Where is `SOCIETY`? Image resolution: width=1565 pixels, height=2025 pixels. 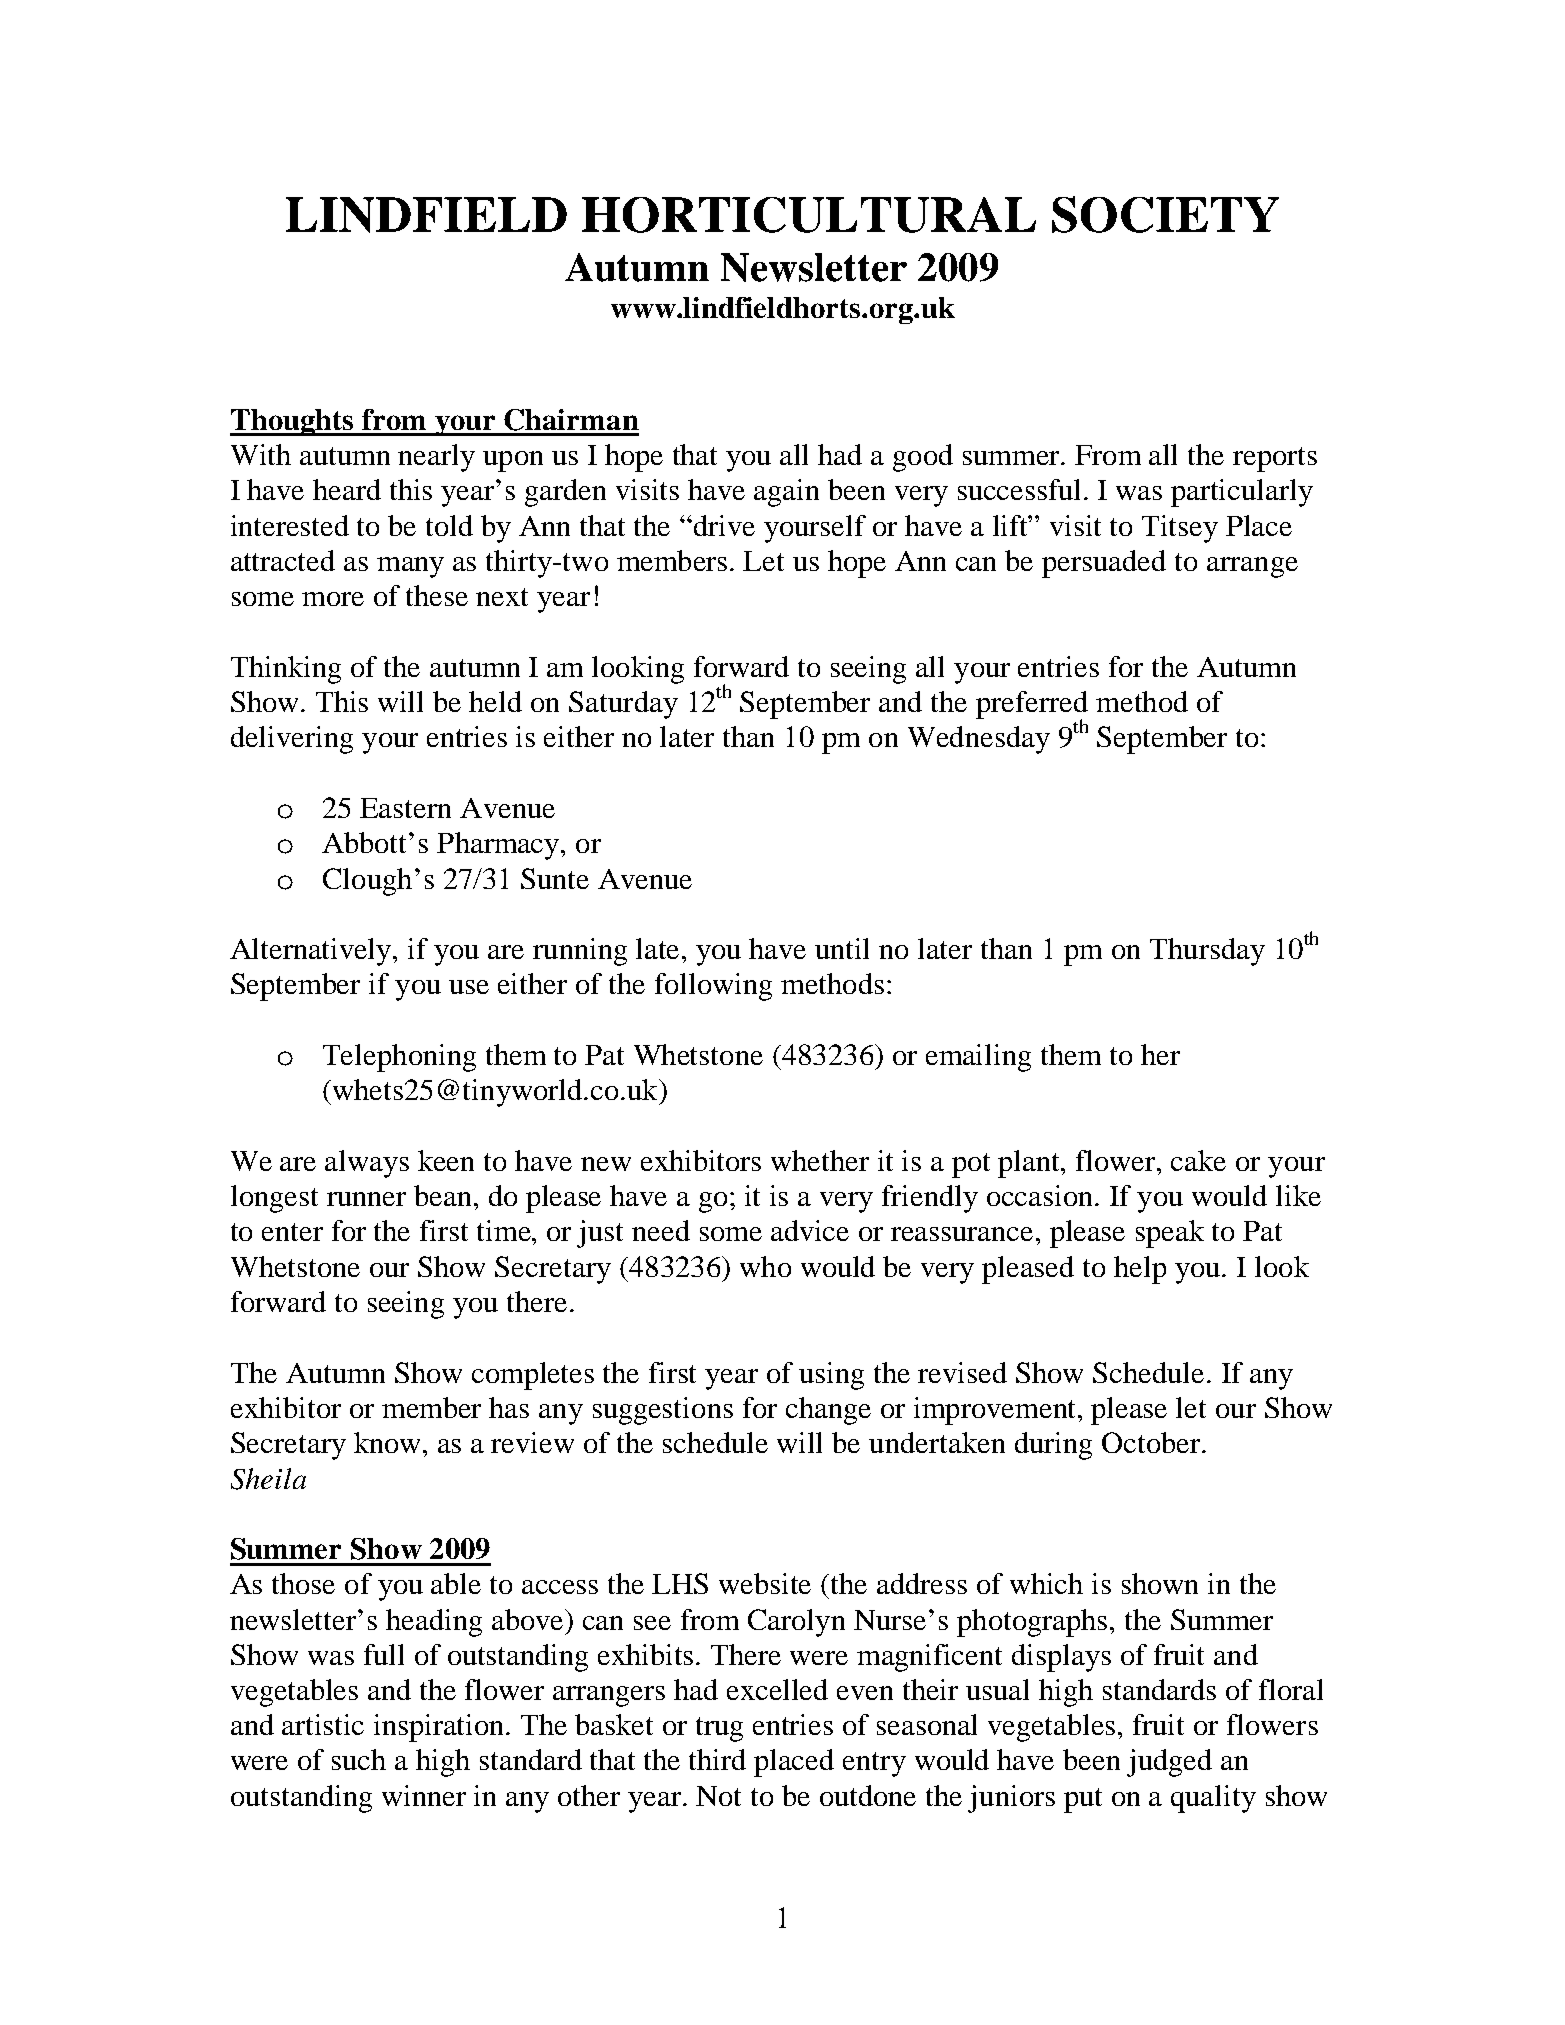
SOCIETY is located at coordinates (1165, 214).
